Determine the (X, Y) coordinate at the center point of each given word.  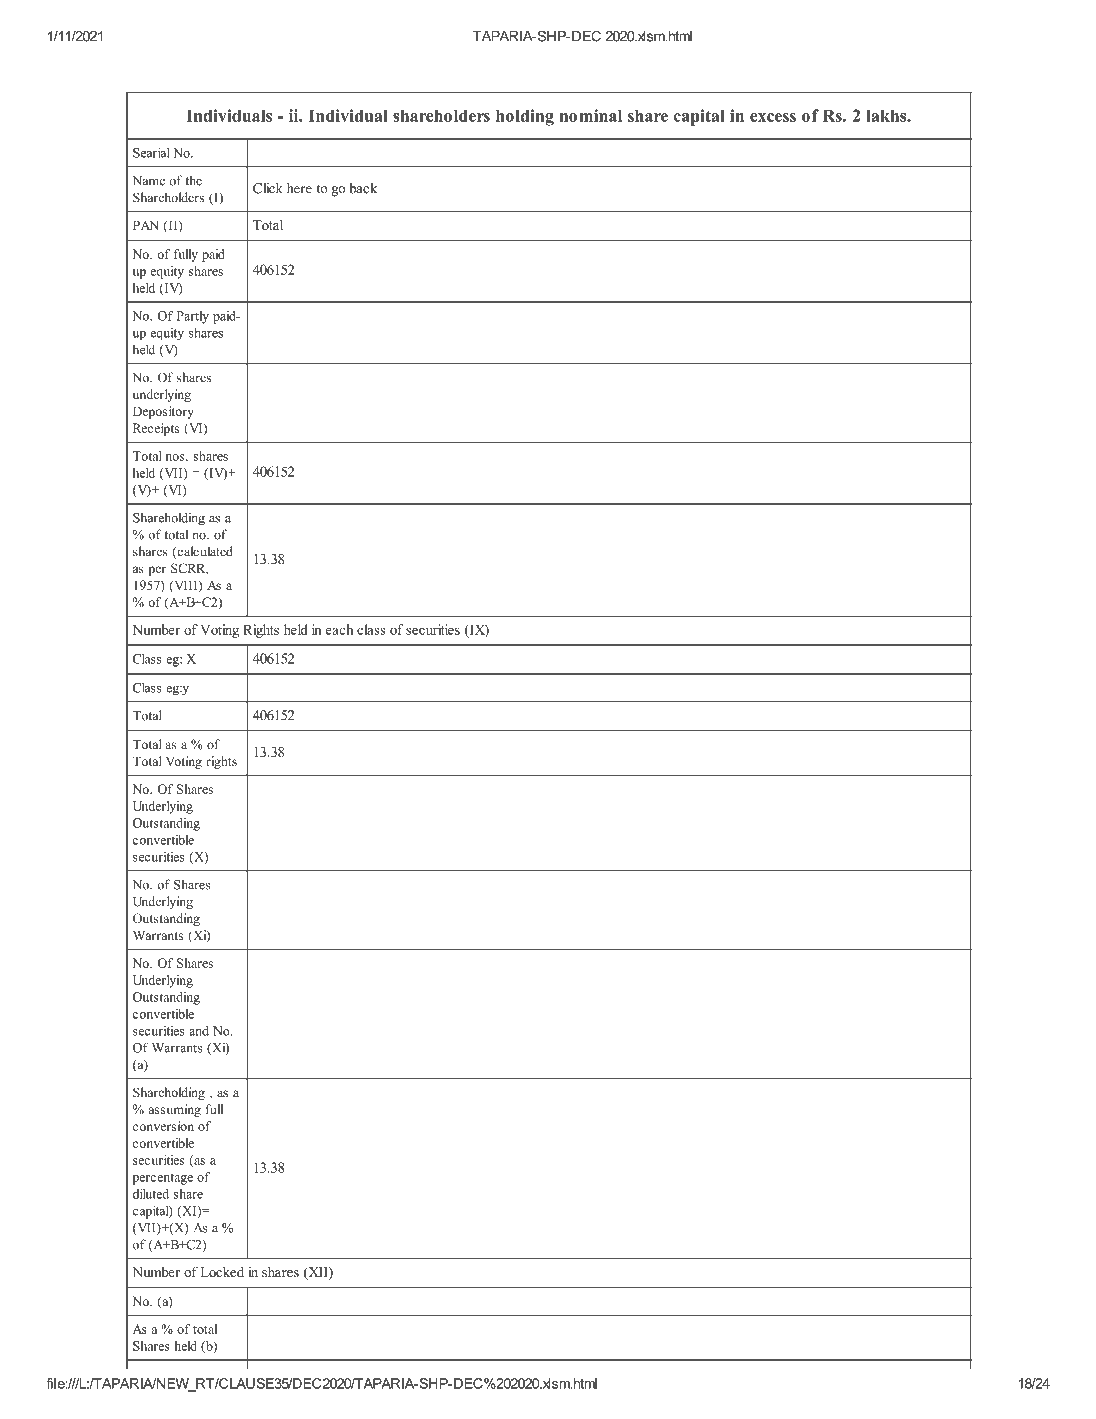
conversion (163, 1126)
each (339, 629)
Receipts (156, 429)
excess (773, 117)
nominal (590, 115)
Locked (222, 1272)
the (193, 180)
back (363, 188)
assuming (175, 1110)
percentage (163, 1179)
